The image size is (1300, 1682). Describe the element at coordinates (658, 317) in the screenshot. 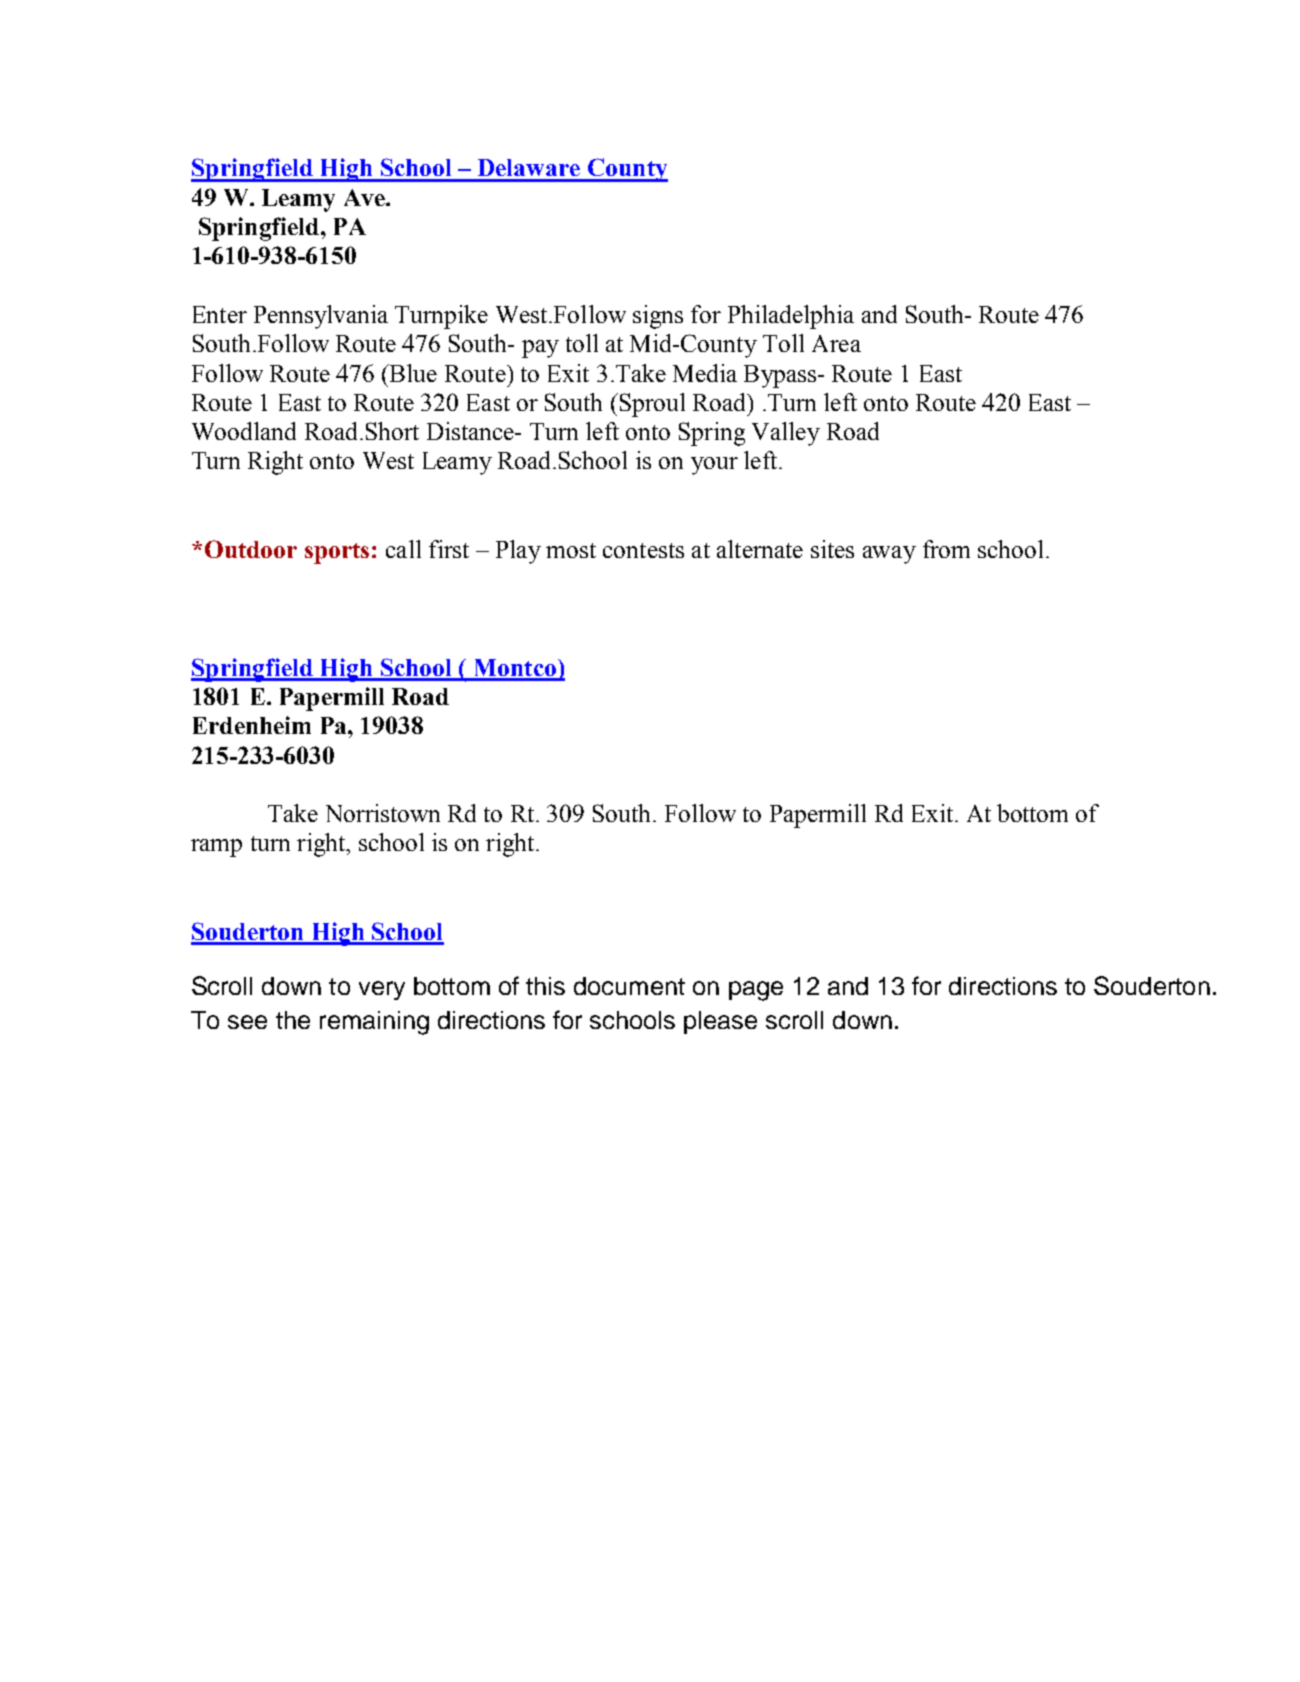

I see `signs` at that location.
